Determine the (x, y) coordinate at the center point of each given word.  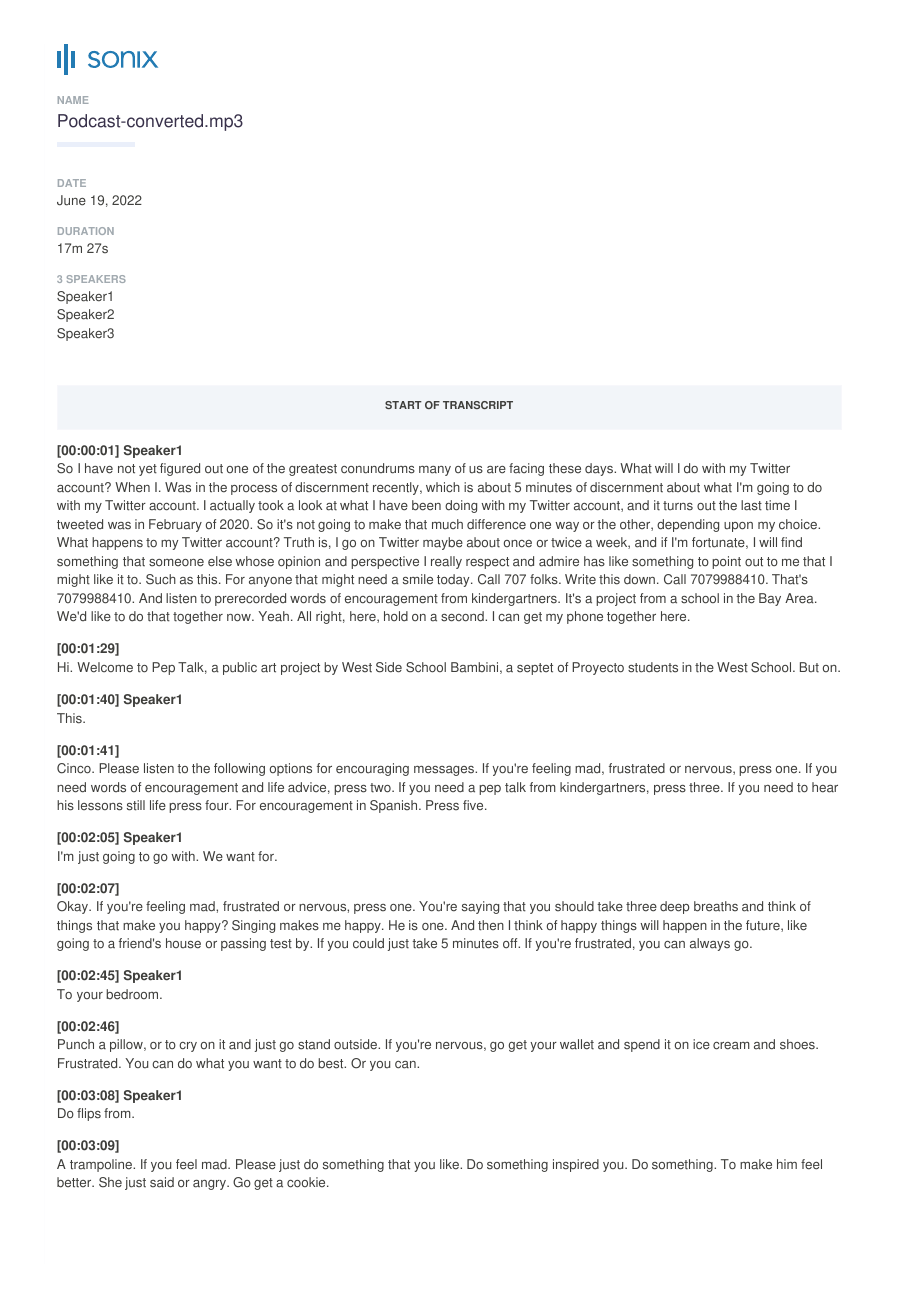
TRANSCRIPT (478, 405)
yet (148, 470)
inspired (576, 1165)
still (136, 805)
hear (825, 787)
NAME (73, 100)
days (600, 469)
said (162, 1182)
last (751, 505)
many (435, 471)
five (474, 805)
